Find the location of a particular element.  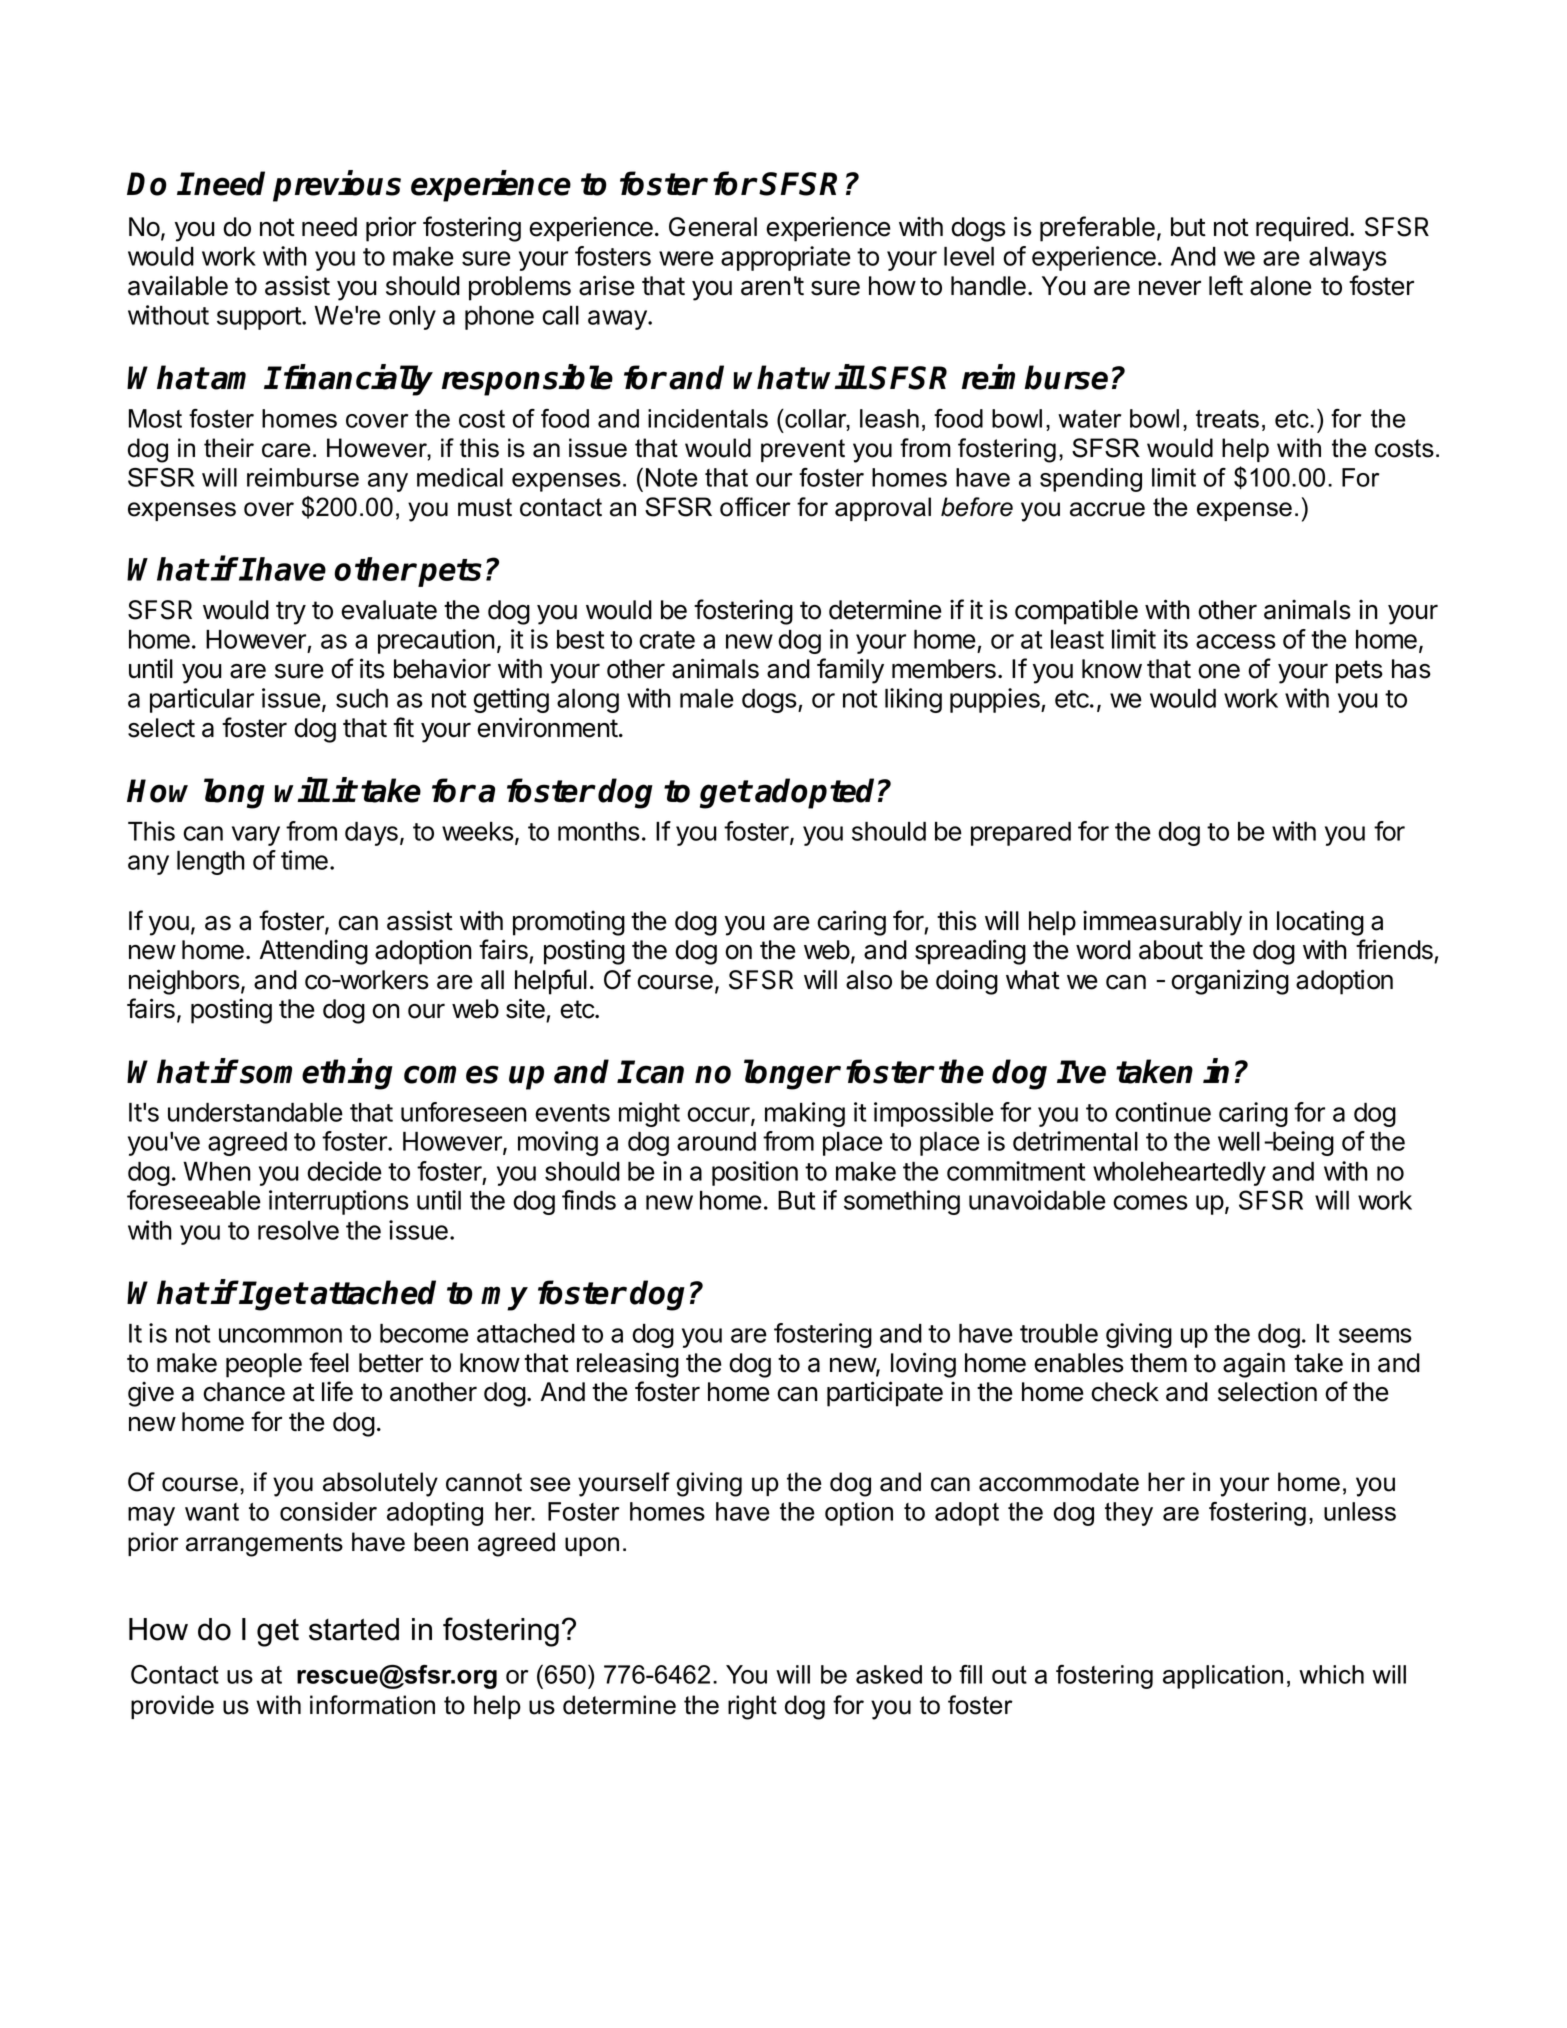

organizing is located at coordinates (1230, 982).
